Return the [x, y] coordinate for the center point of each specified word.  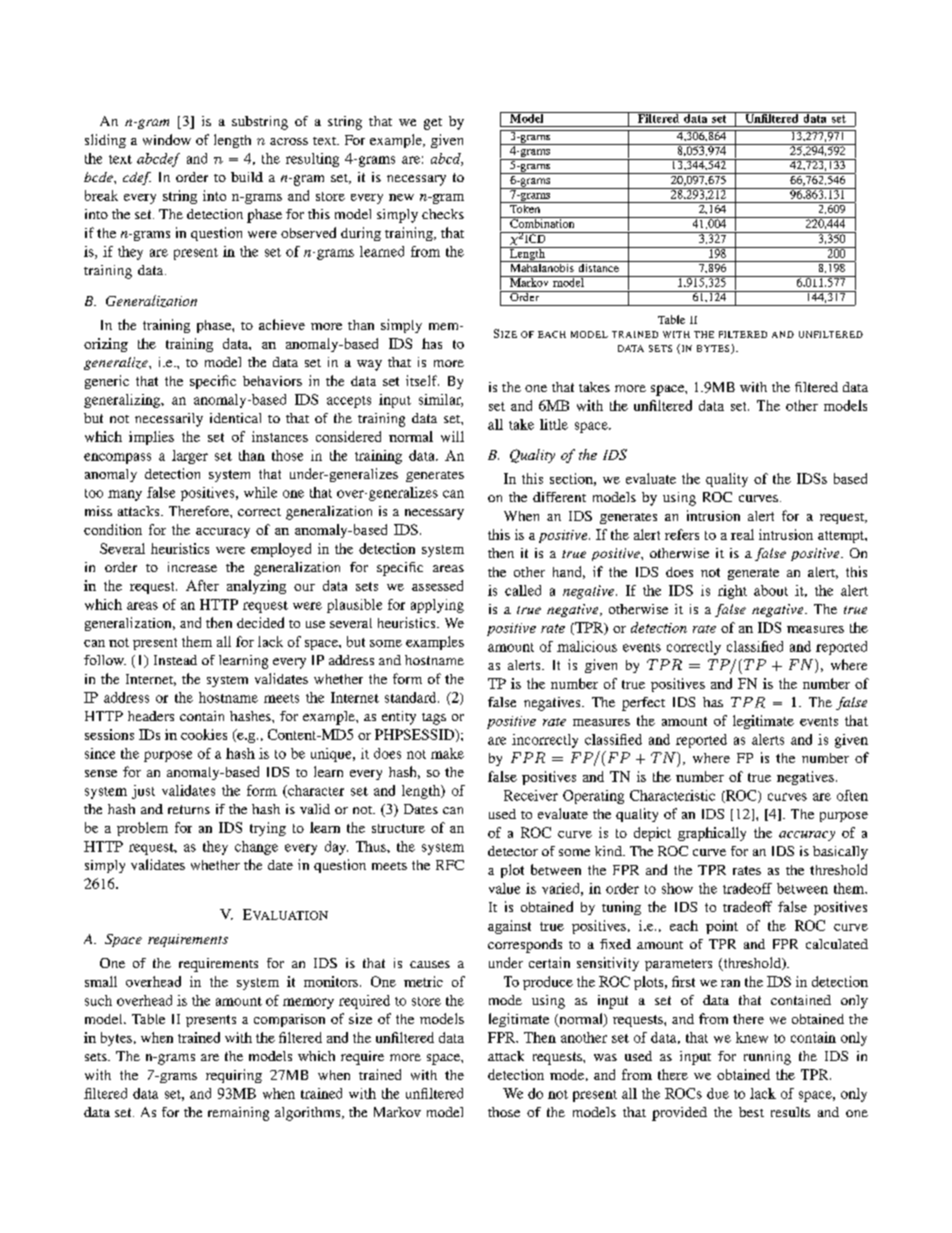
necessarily [169, 420]
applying [437, 606]
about [771, 590]
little [554, 424]
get [433, 124]
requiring [234, 1076]
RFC [450, 865]
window [167, 139]
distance [598, 266]
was [605, 1057]
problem [142, 829]
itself [422, 380]
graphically [712, 834]
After [202, 585]
